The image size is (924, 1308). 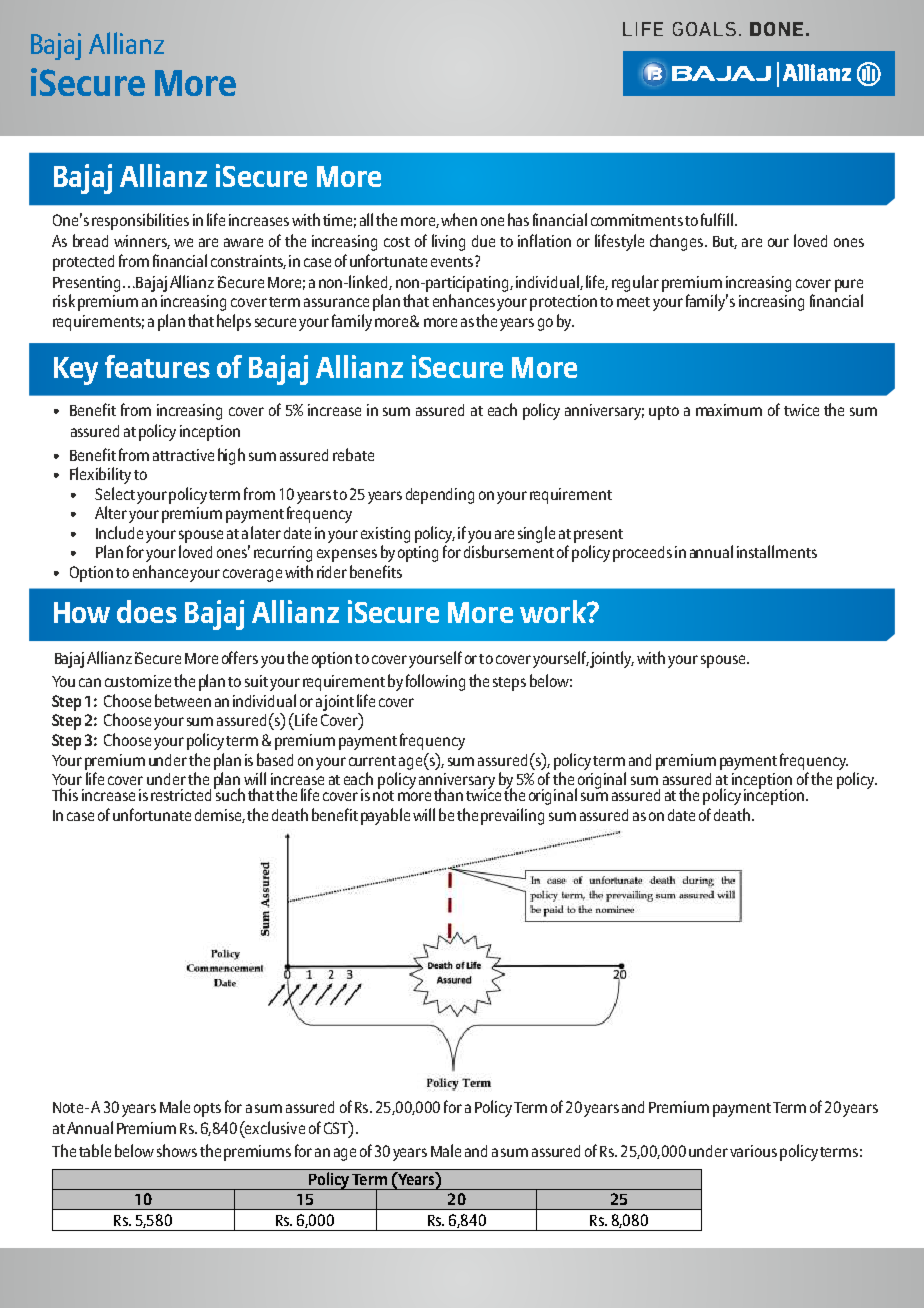 What do you see at coordinates (448, 242) in the screenshot?
I see `living` at bounding box center [448, 242].
